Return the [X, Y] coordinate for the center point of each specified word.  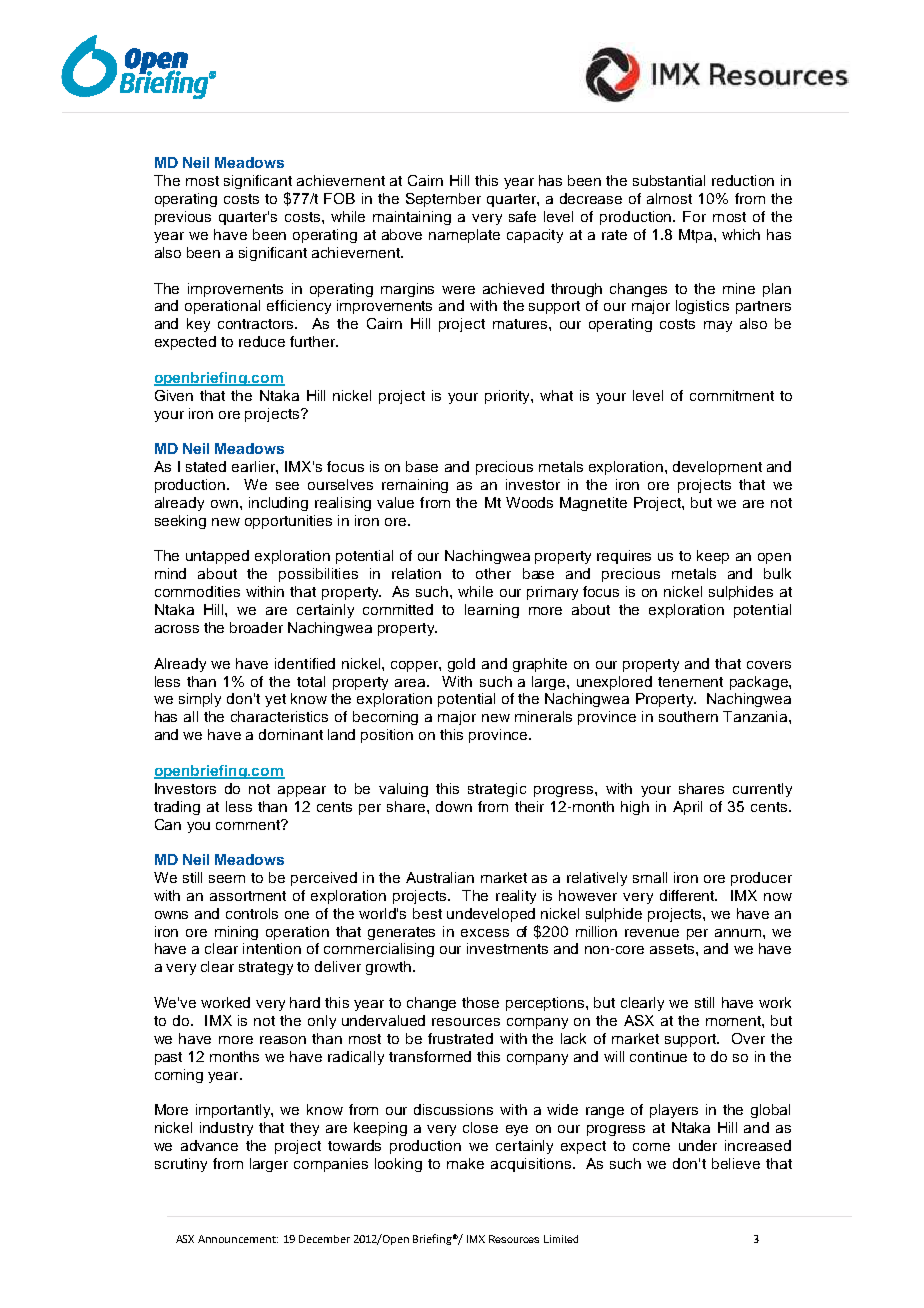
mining [236, 933]
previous [183, 218]
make [465, 1163]
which [741, 234]
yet [275, 700]
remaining [415, 486]
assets [673, 949]
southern [688, 716]
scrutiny [181, 1165]
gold [461, 665]
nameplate [464, 236]
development [717, 468]
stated [206, 466]
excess [485, 933]
